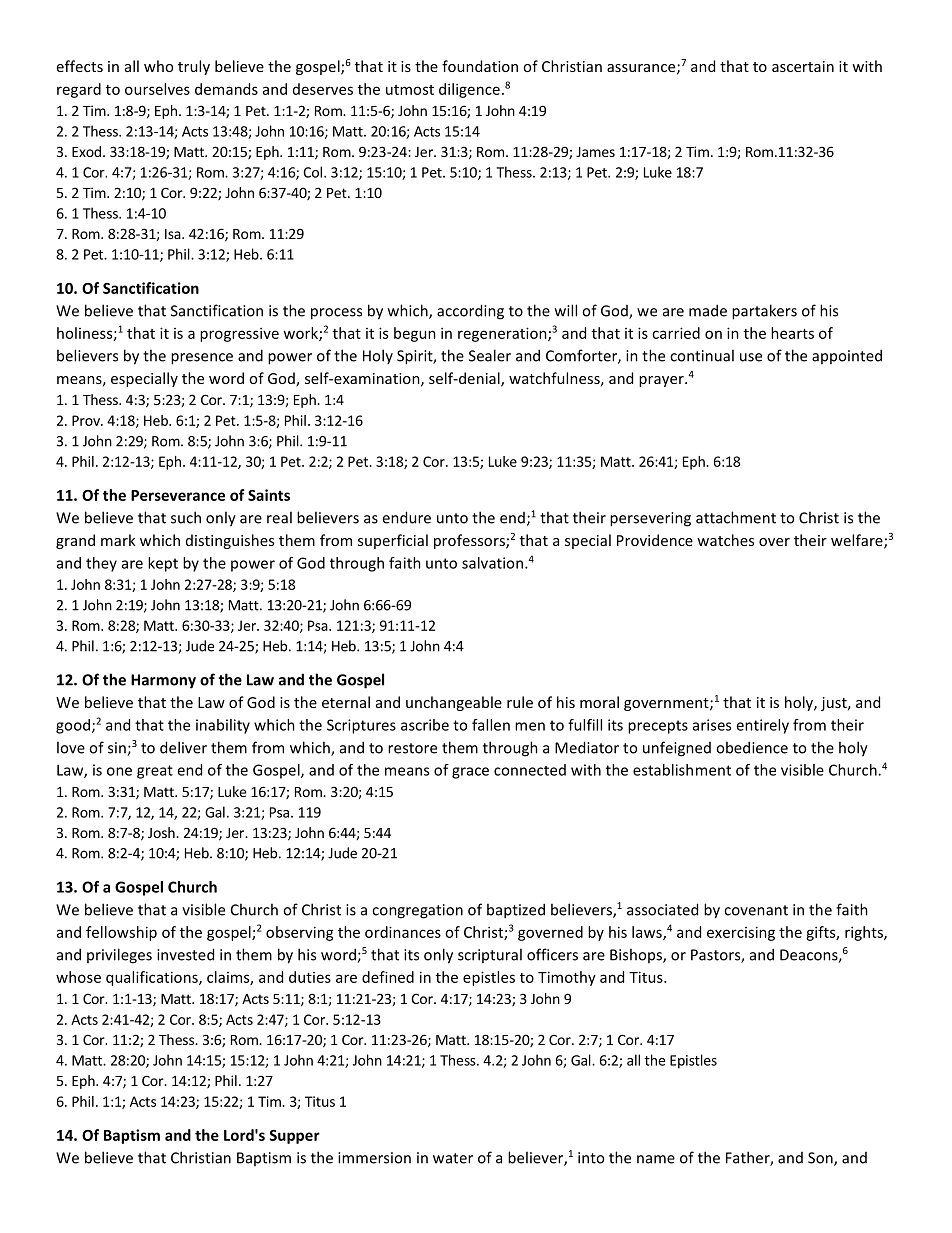 The width and height of the screenshot is (952, 1233). I want to click on grace, so click(470, 773).
